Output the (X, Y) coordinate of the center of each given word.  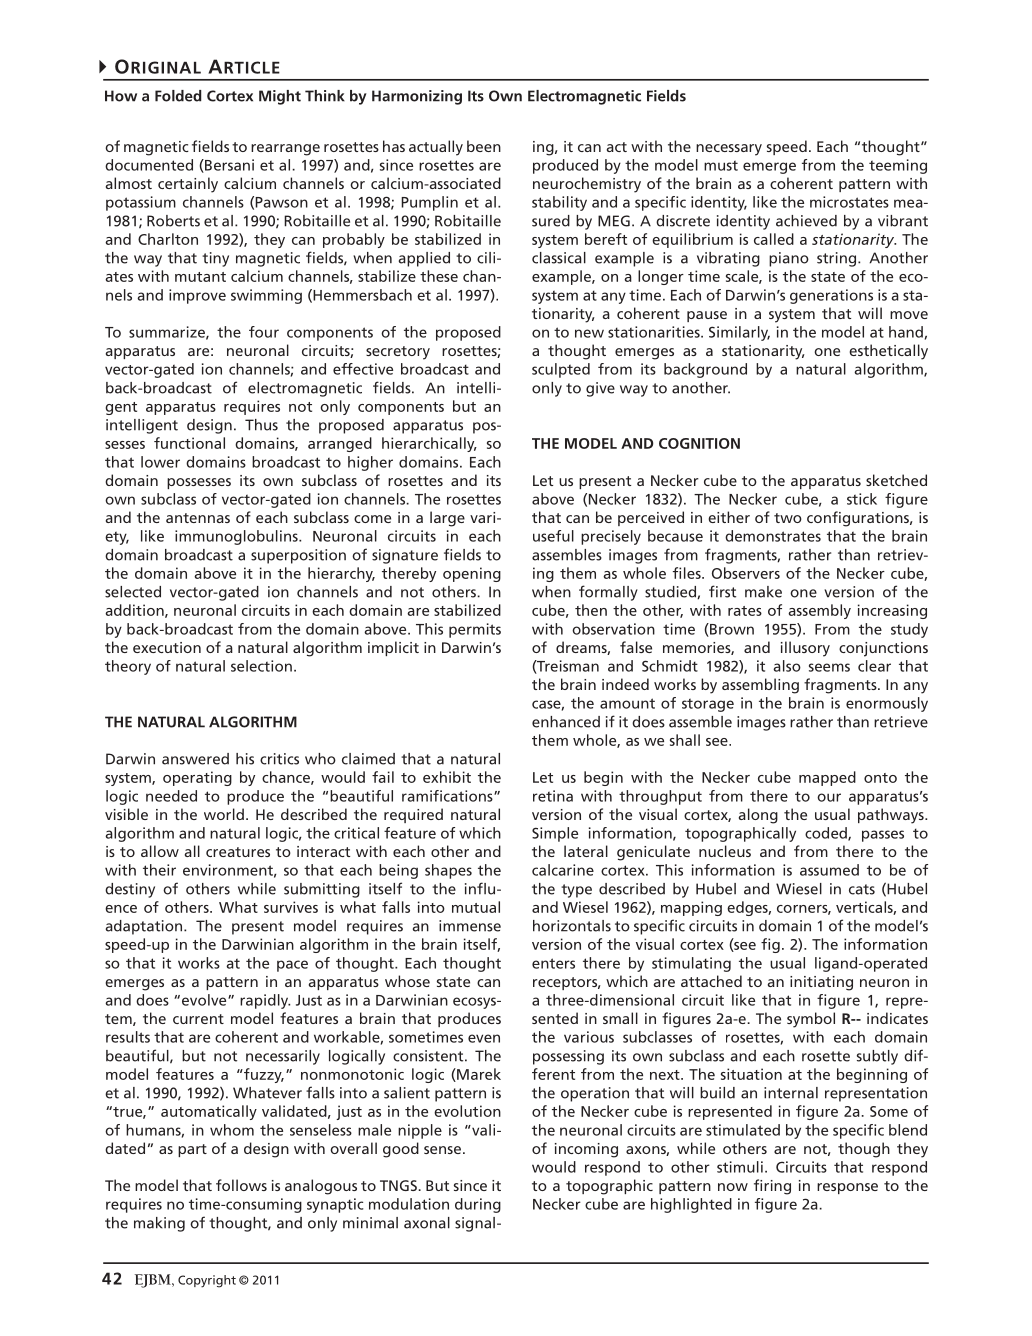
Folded (178, 96)
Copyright (207, 1281)
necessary (729, 150)
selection (261, 666)
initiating (821, 983)
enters (553, 963)
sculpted (561, 370)
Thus (261, 425)
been (484, 146)
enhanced (566, 722)
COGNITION (699, 443)
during (478, 1205)
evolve (205, 1000)
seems (829, 667)
